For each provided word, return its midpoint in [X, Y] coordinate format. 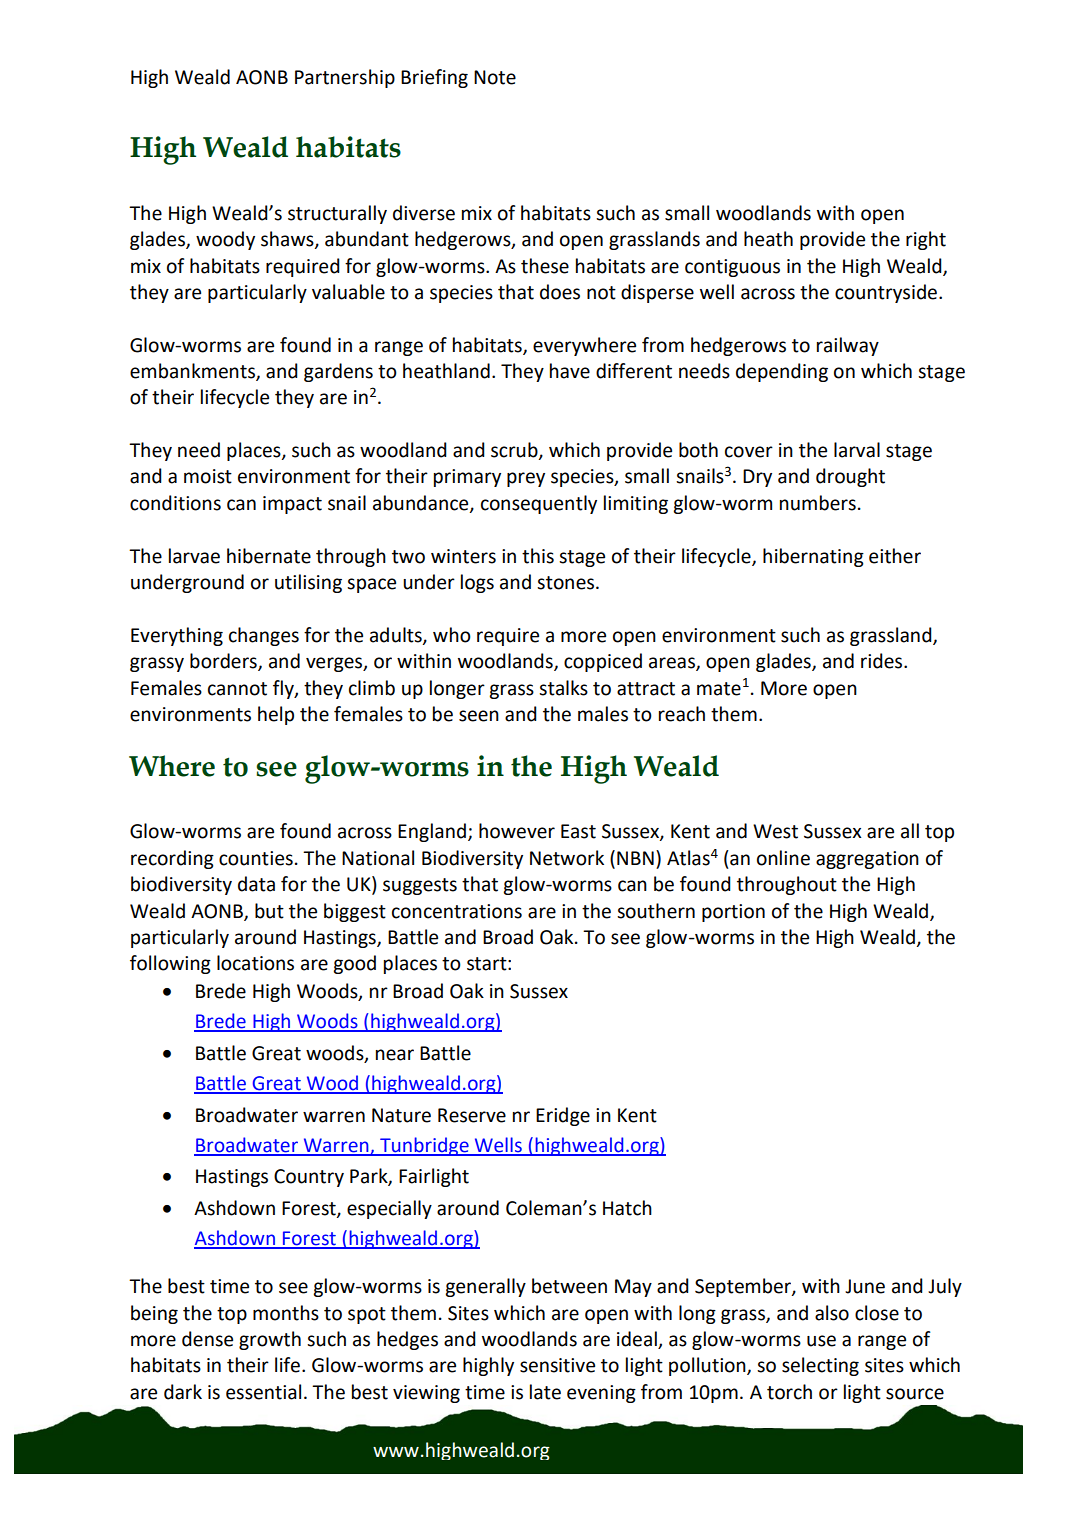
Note [495, 77]
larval [857, 450]
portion [733, 913]
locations [255, 963]
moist [208, 476]
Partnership [345, 78]
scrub [515, 451]
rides [883, 661]
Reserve [472, 1115]
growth [270, 1340]
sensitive [557, 1365]
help [276, 715]
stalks [563, 688]
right [926, 240]
